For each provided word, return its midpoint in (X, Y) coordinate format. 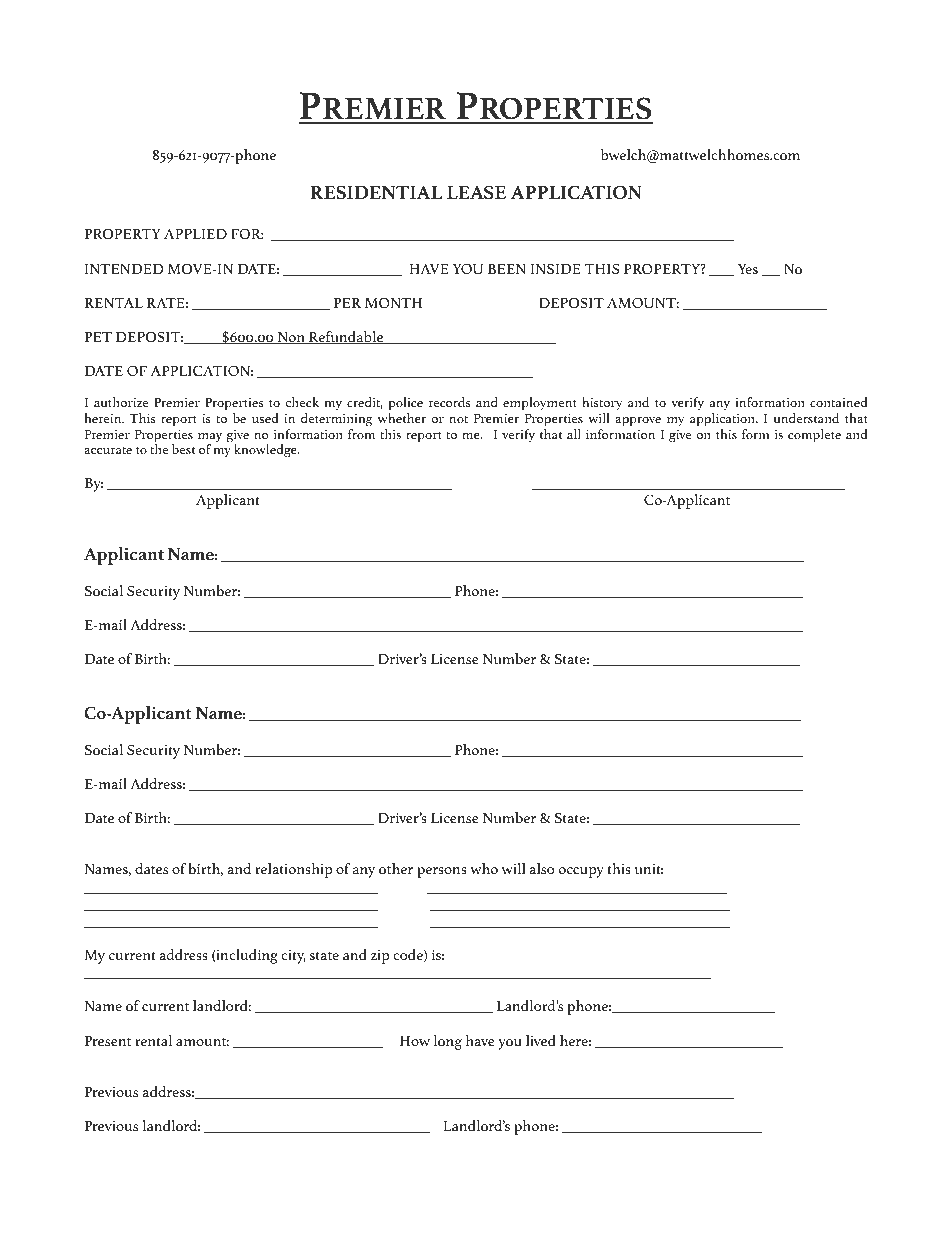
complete (814, 436)
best (183, 449)
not (458, 419)
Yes (748, 269)
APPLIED (195, 234)
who (484, 868)
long (448, 1042)
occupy (581, 872)
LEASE (476, 192)
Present (108, 1041)
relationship (293, 870)
